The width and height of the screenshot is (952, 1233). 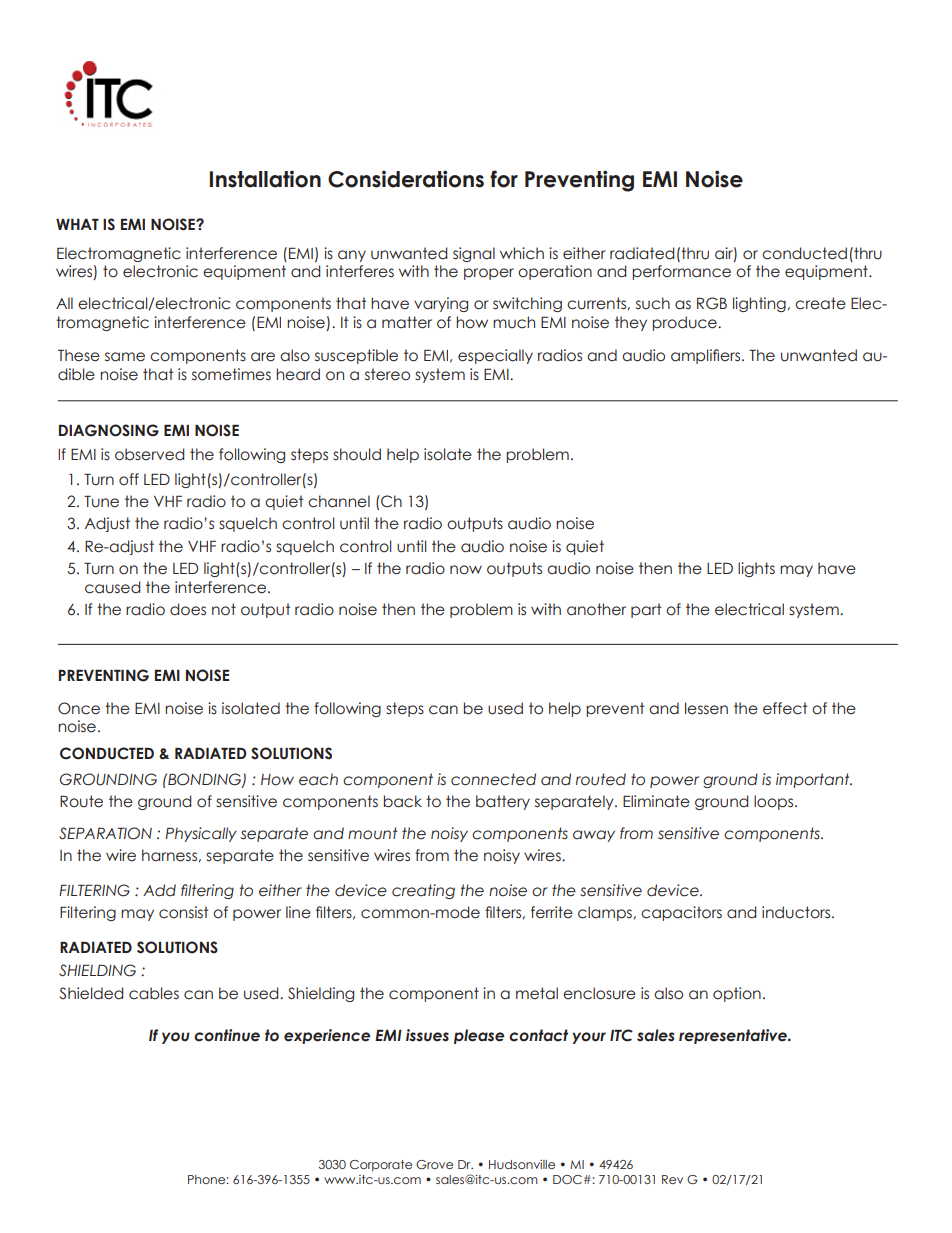 What do you see at coordinates (227, 1035) in the screenshot?
I see `continue` at bounding box center [227, 1035].
